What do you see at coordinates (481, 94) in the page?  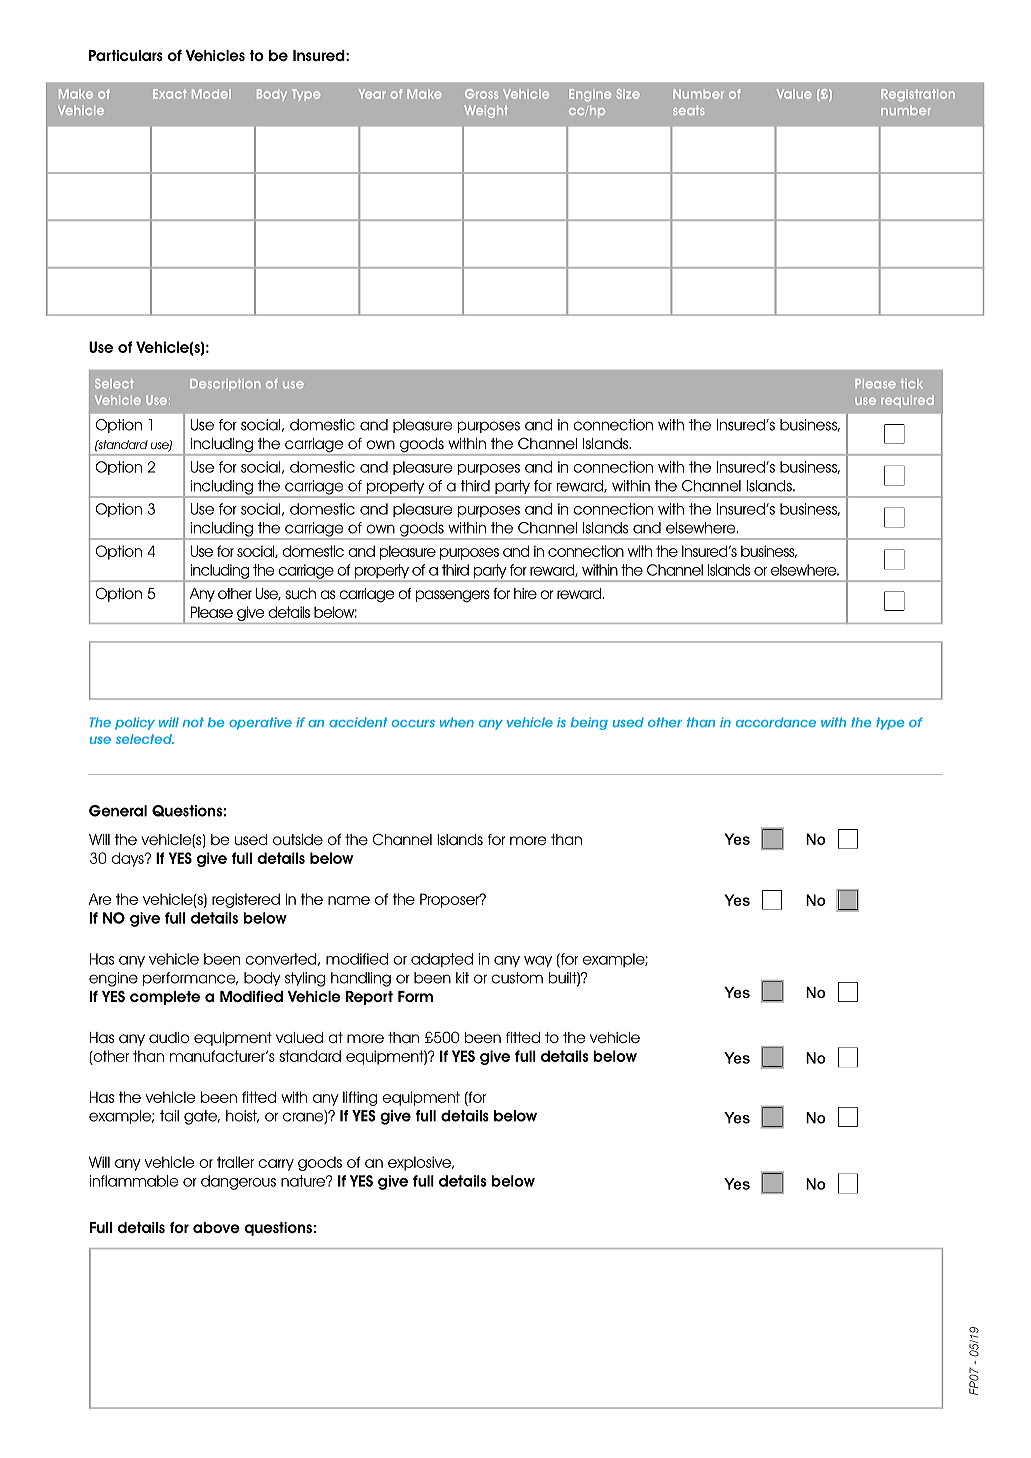 I see `Gross` at bounding box center [481, 94].
